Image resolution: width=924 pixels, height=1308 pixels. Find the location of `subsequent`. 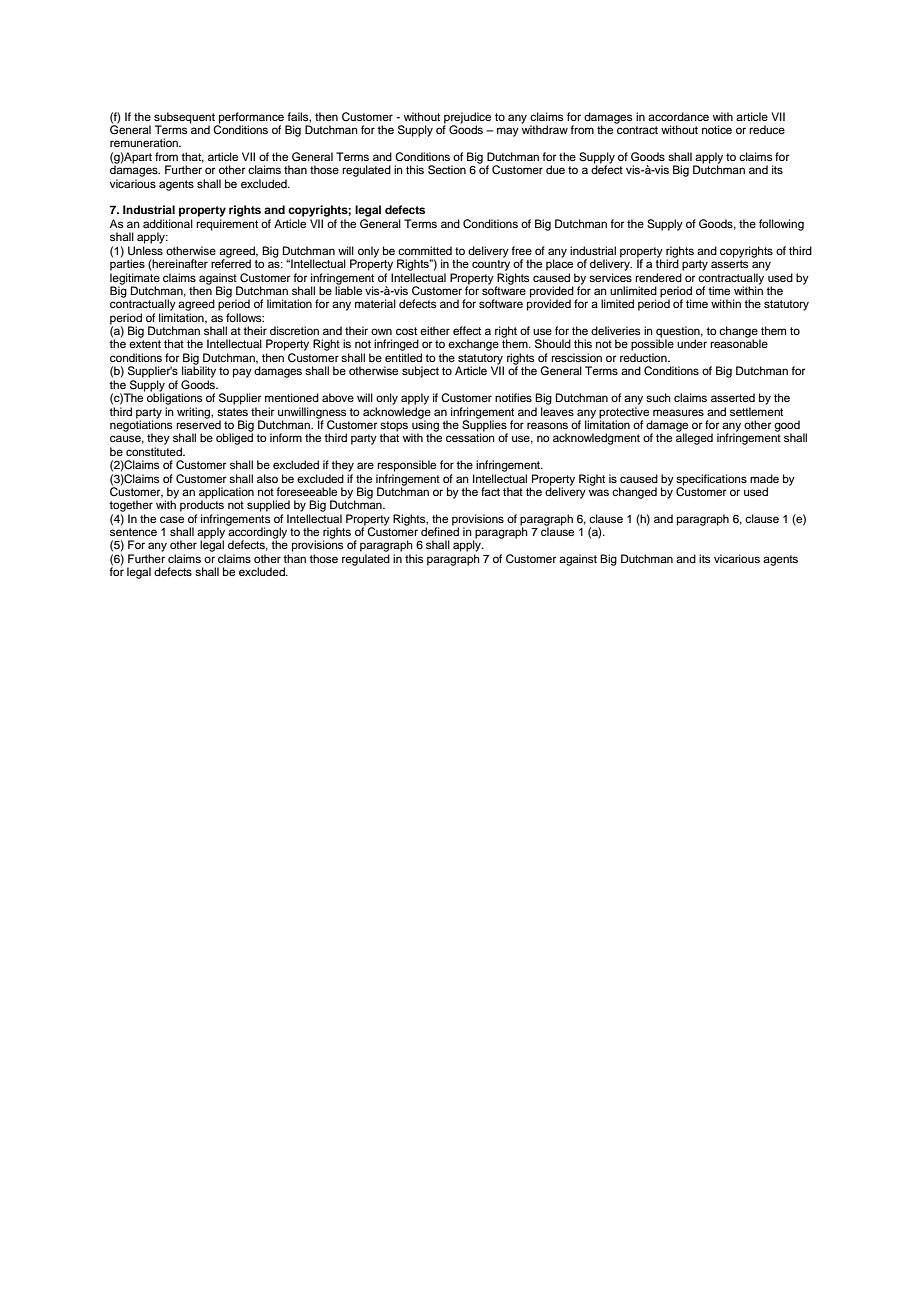

subsequent is located at coordinates (185, 119).
